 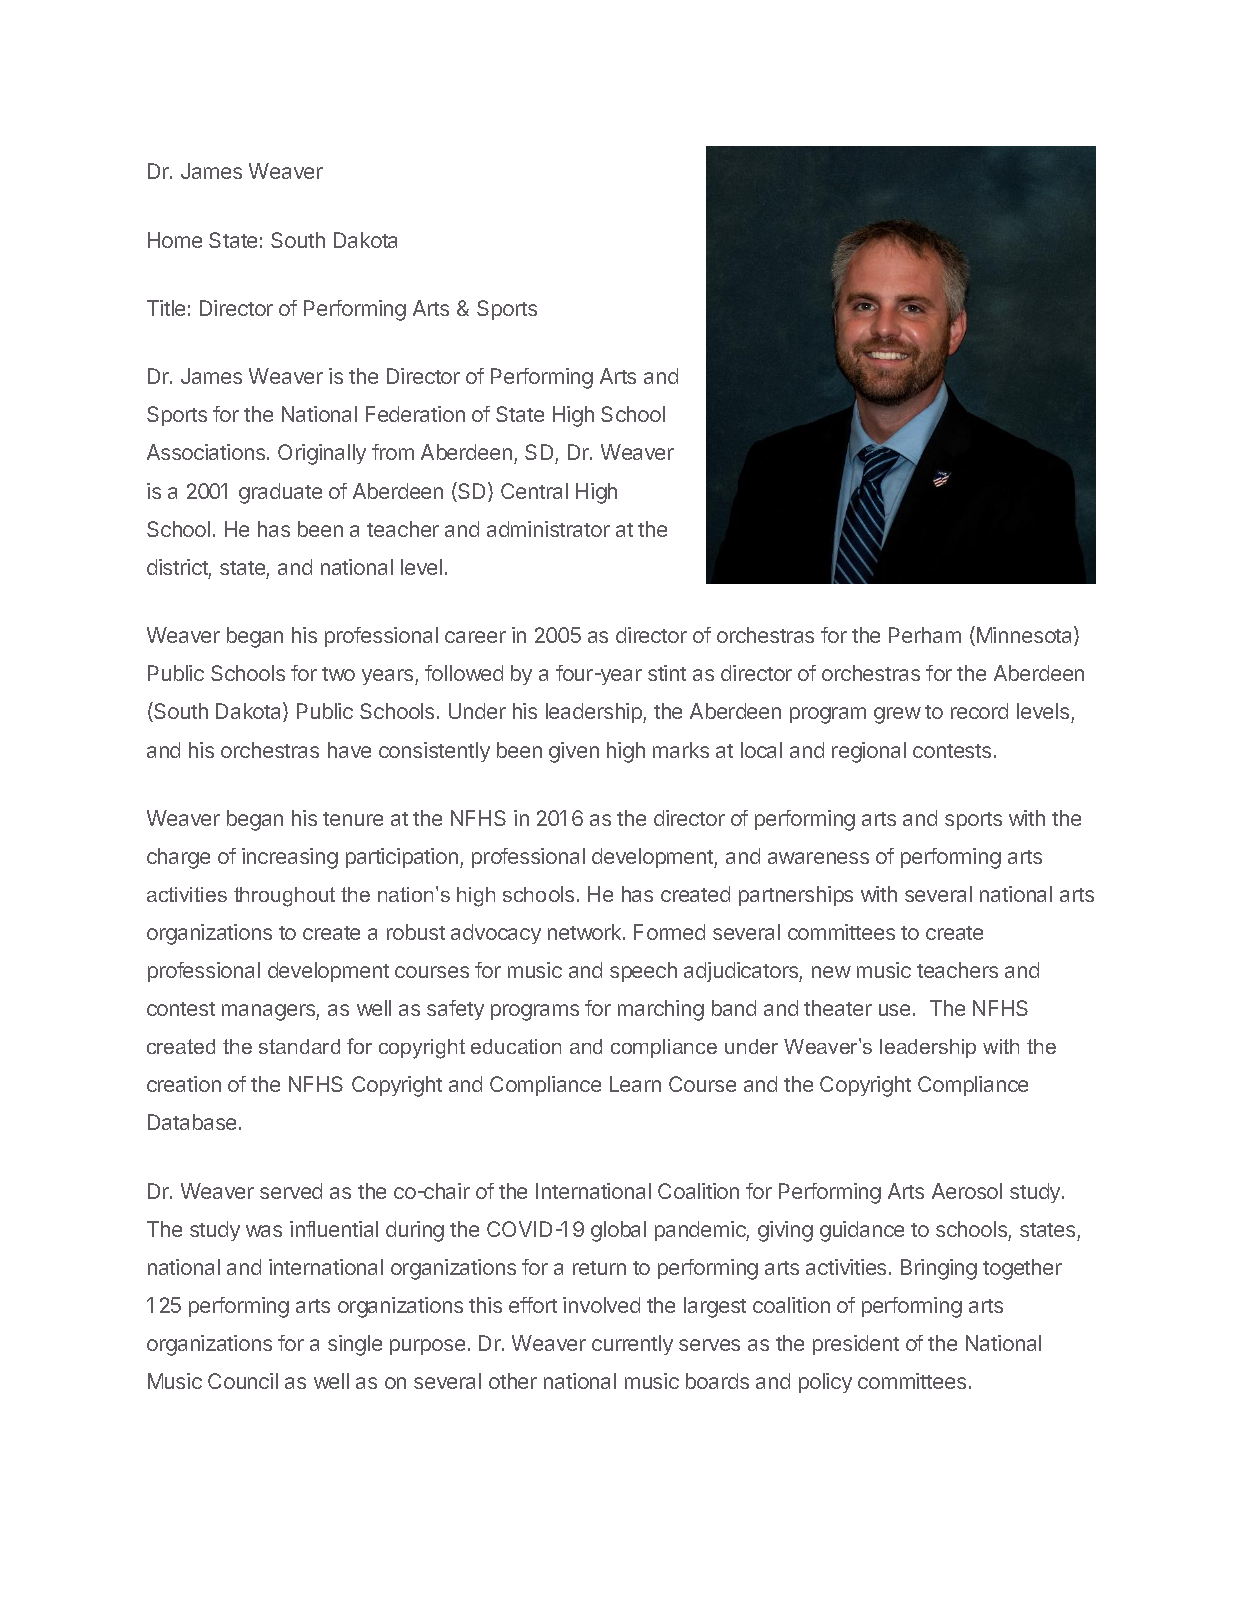 What do you see at coordinates (415, 414) in the screenshot?
I see `Federation` at bounding box center [415, 414].
